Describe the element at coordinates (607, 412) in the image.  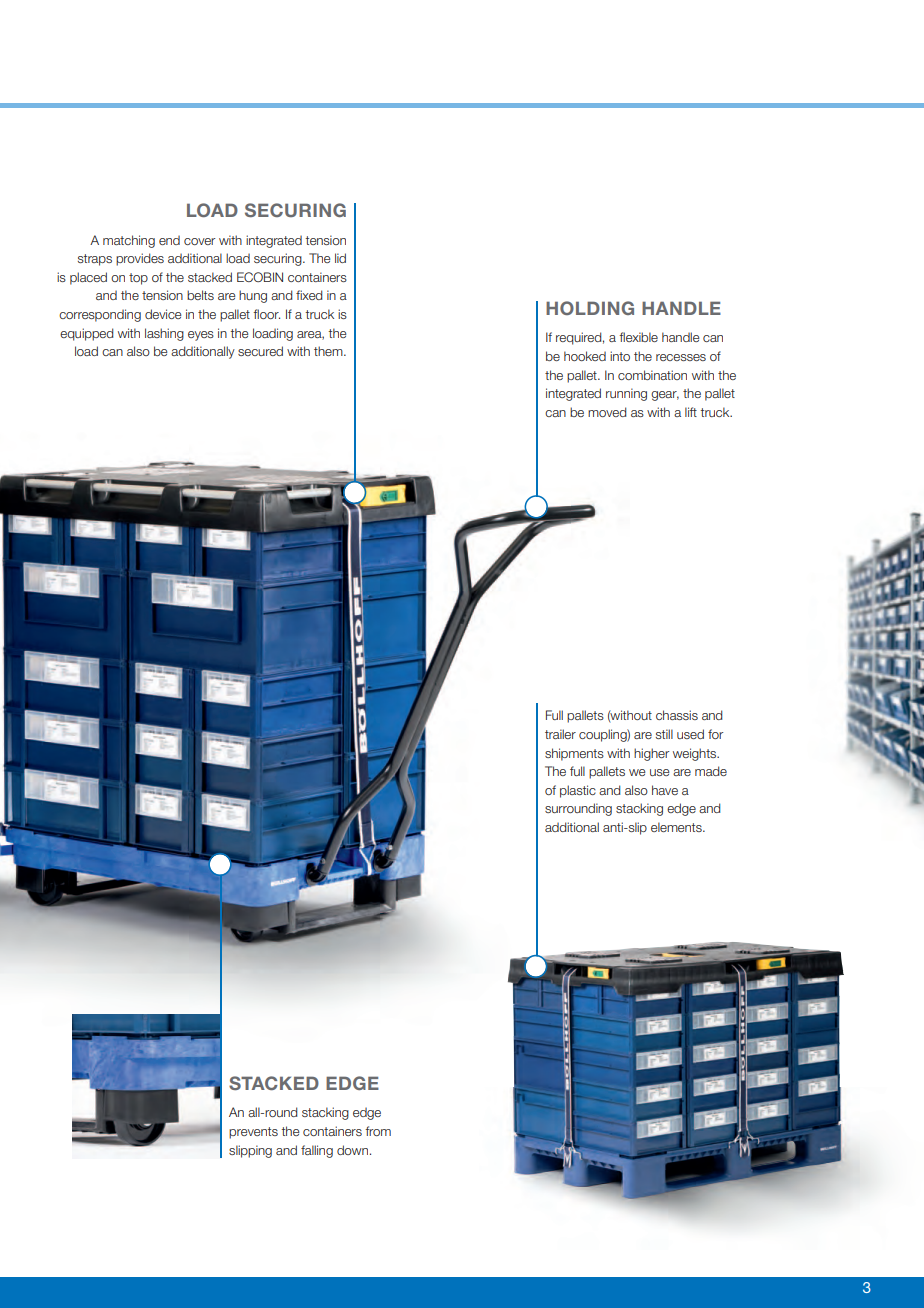
I see `moved` at that location.
